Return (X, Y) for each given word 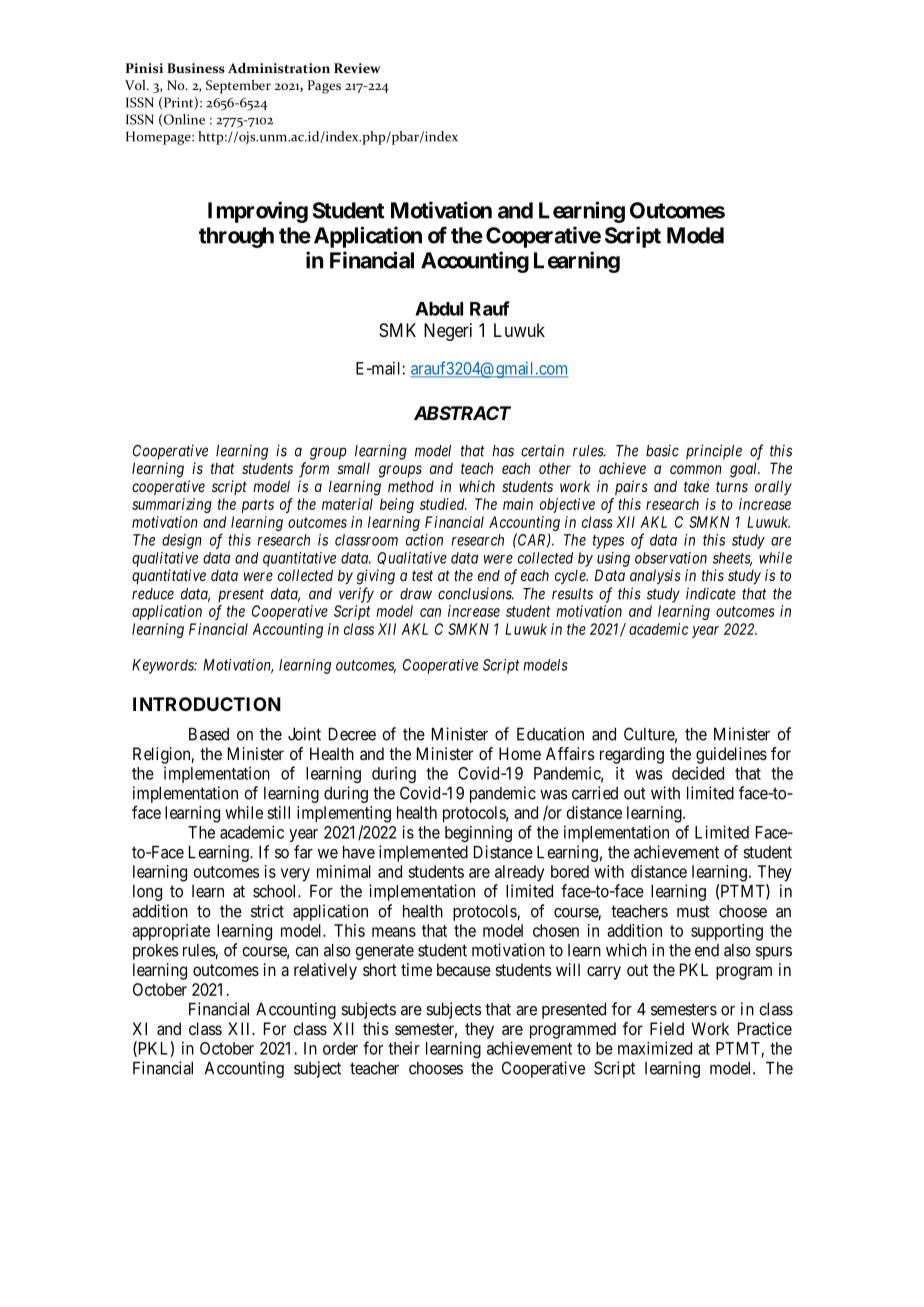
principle (714, 452)
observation (671, 558)
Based (209, 734)
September (238, 87)
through (236, 237)
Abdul (439, 309)
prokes (156, 952)
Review (357, 68)
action (424, 540)
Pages (324, 87)
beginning (478, 833)
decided (698, 773)
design (182, 541)
